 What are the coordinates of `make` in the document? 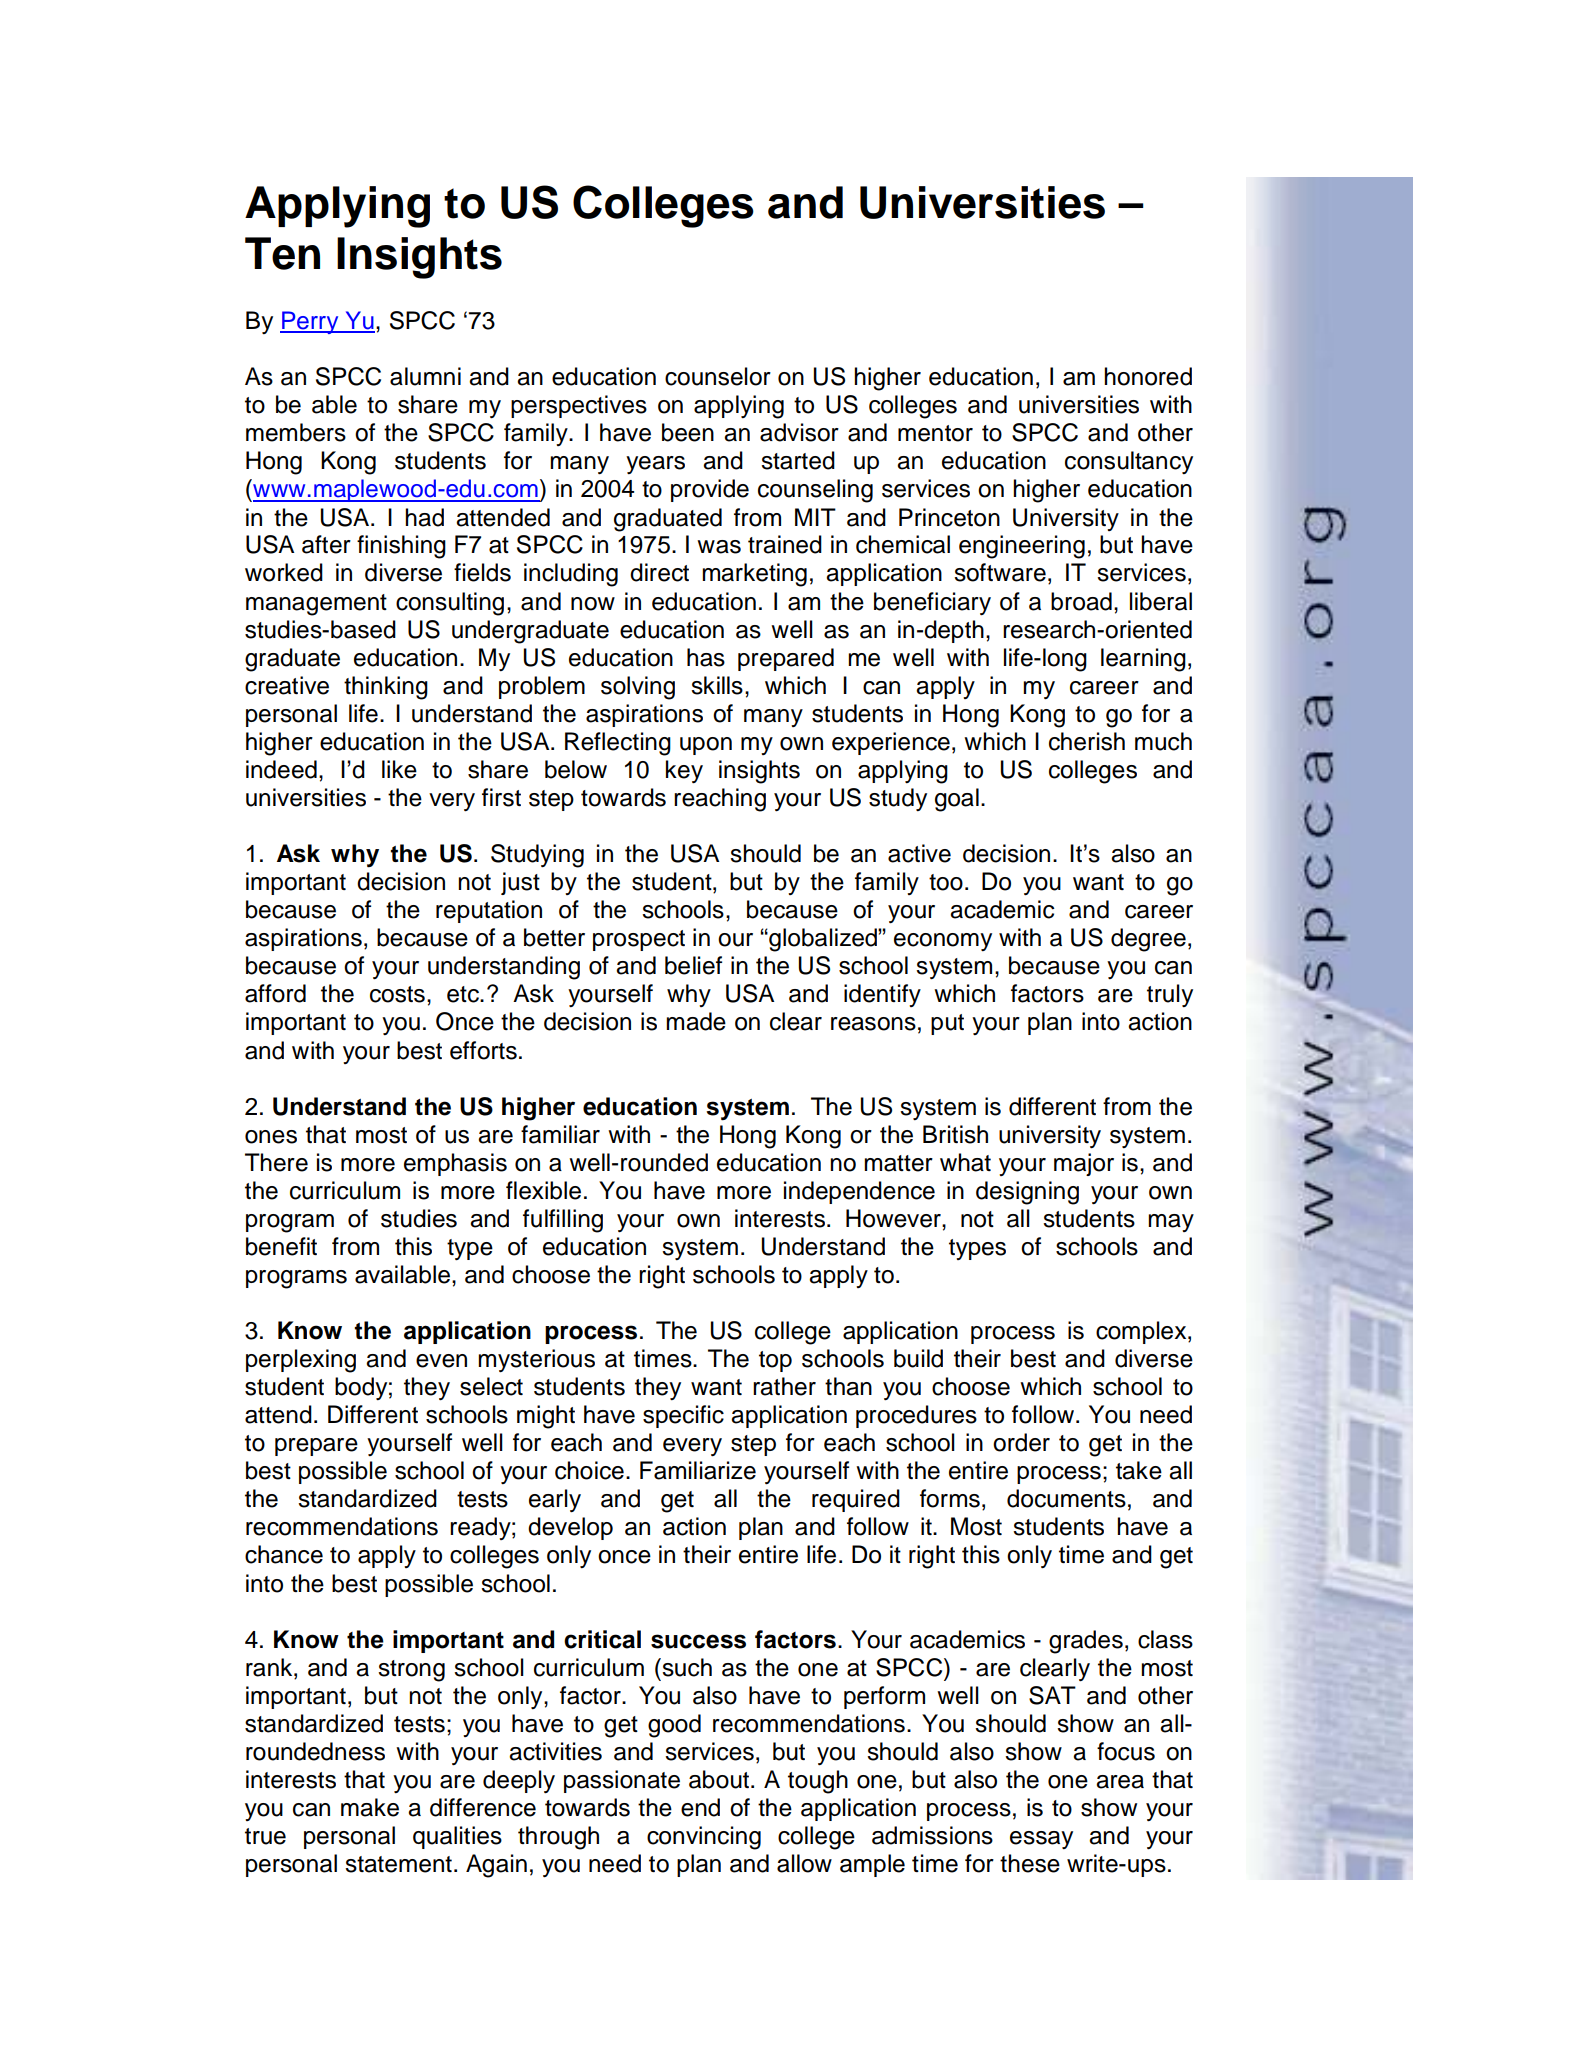 It's located at (370, 1807).
